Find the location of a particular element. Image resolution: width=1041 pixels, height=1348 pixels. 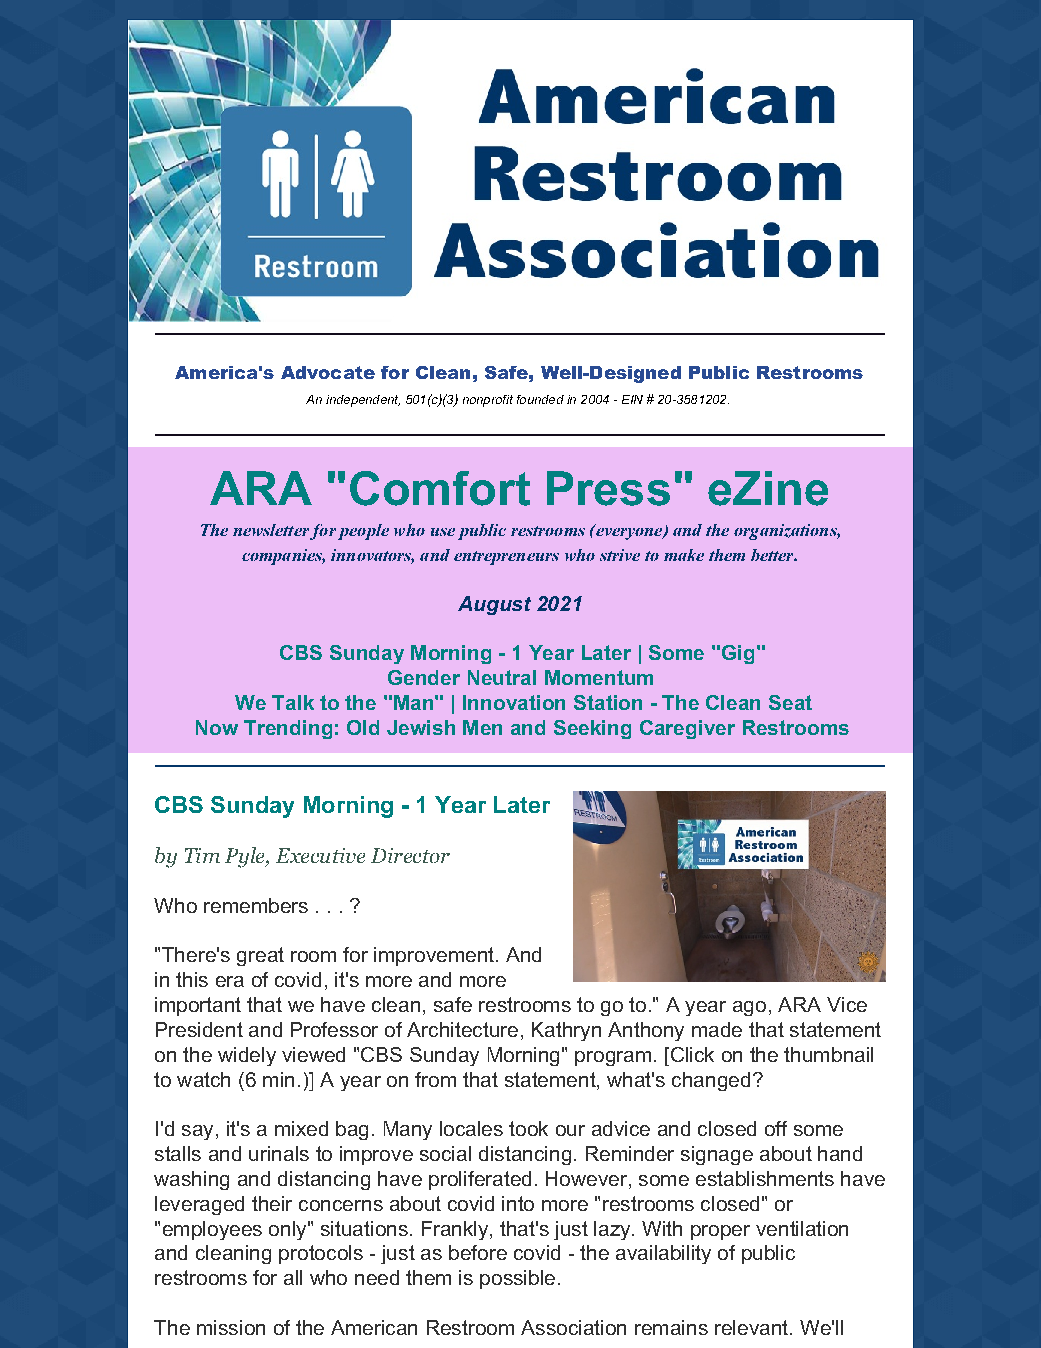

took is located at coordinates (528, 1128).
